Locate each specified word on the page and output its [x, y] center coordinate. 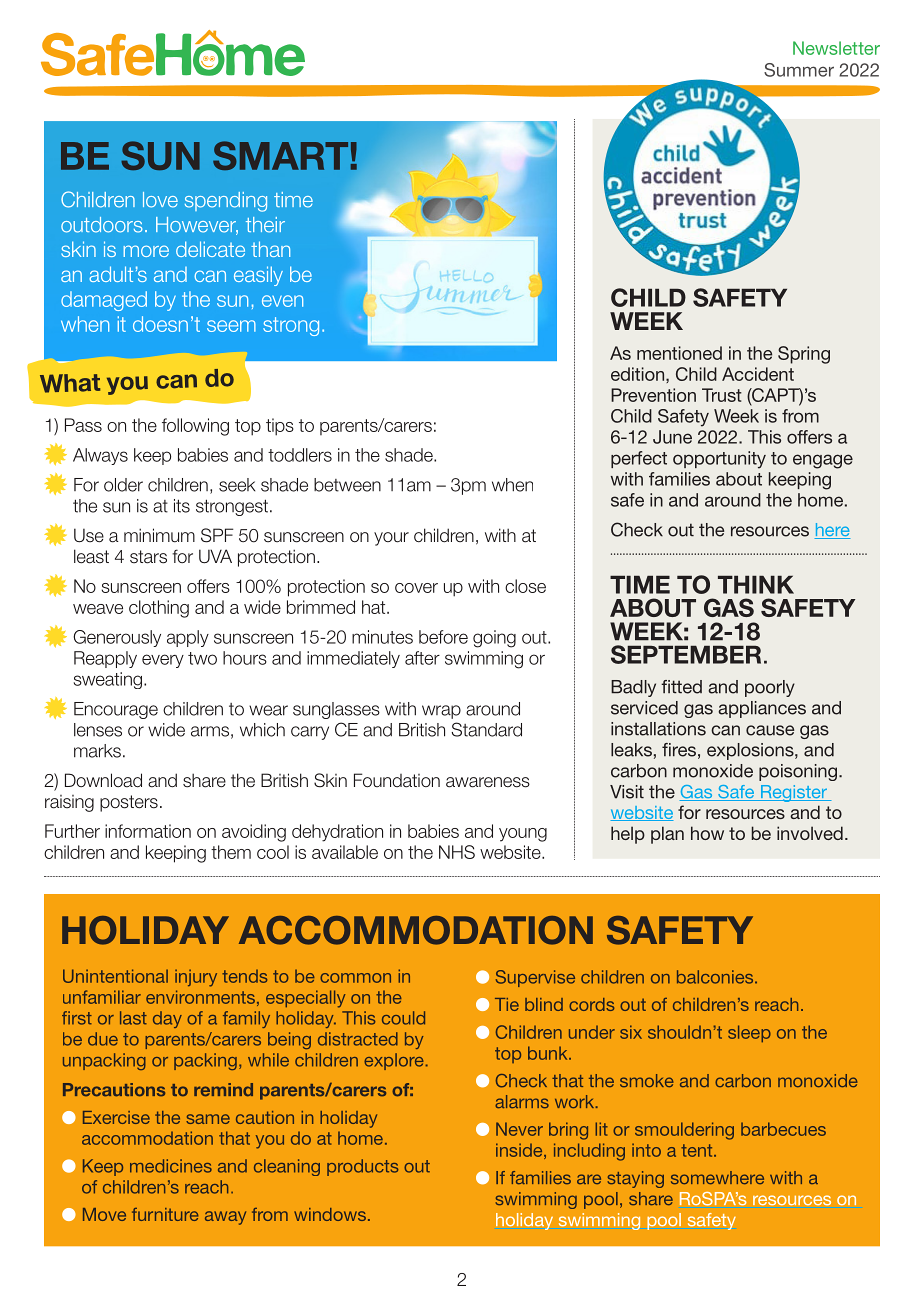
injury [196, 978]
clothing [159, 609]
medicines [171, 1166]
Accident [758, 374]
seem [231, 326]
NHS [457, 852]
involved [810, 833]
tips [280, 427]
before [443, 637]
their [265, 225]
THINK [756, 584]
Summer [799, 70]
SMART [280, 155]
